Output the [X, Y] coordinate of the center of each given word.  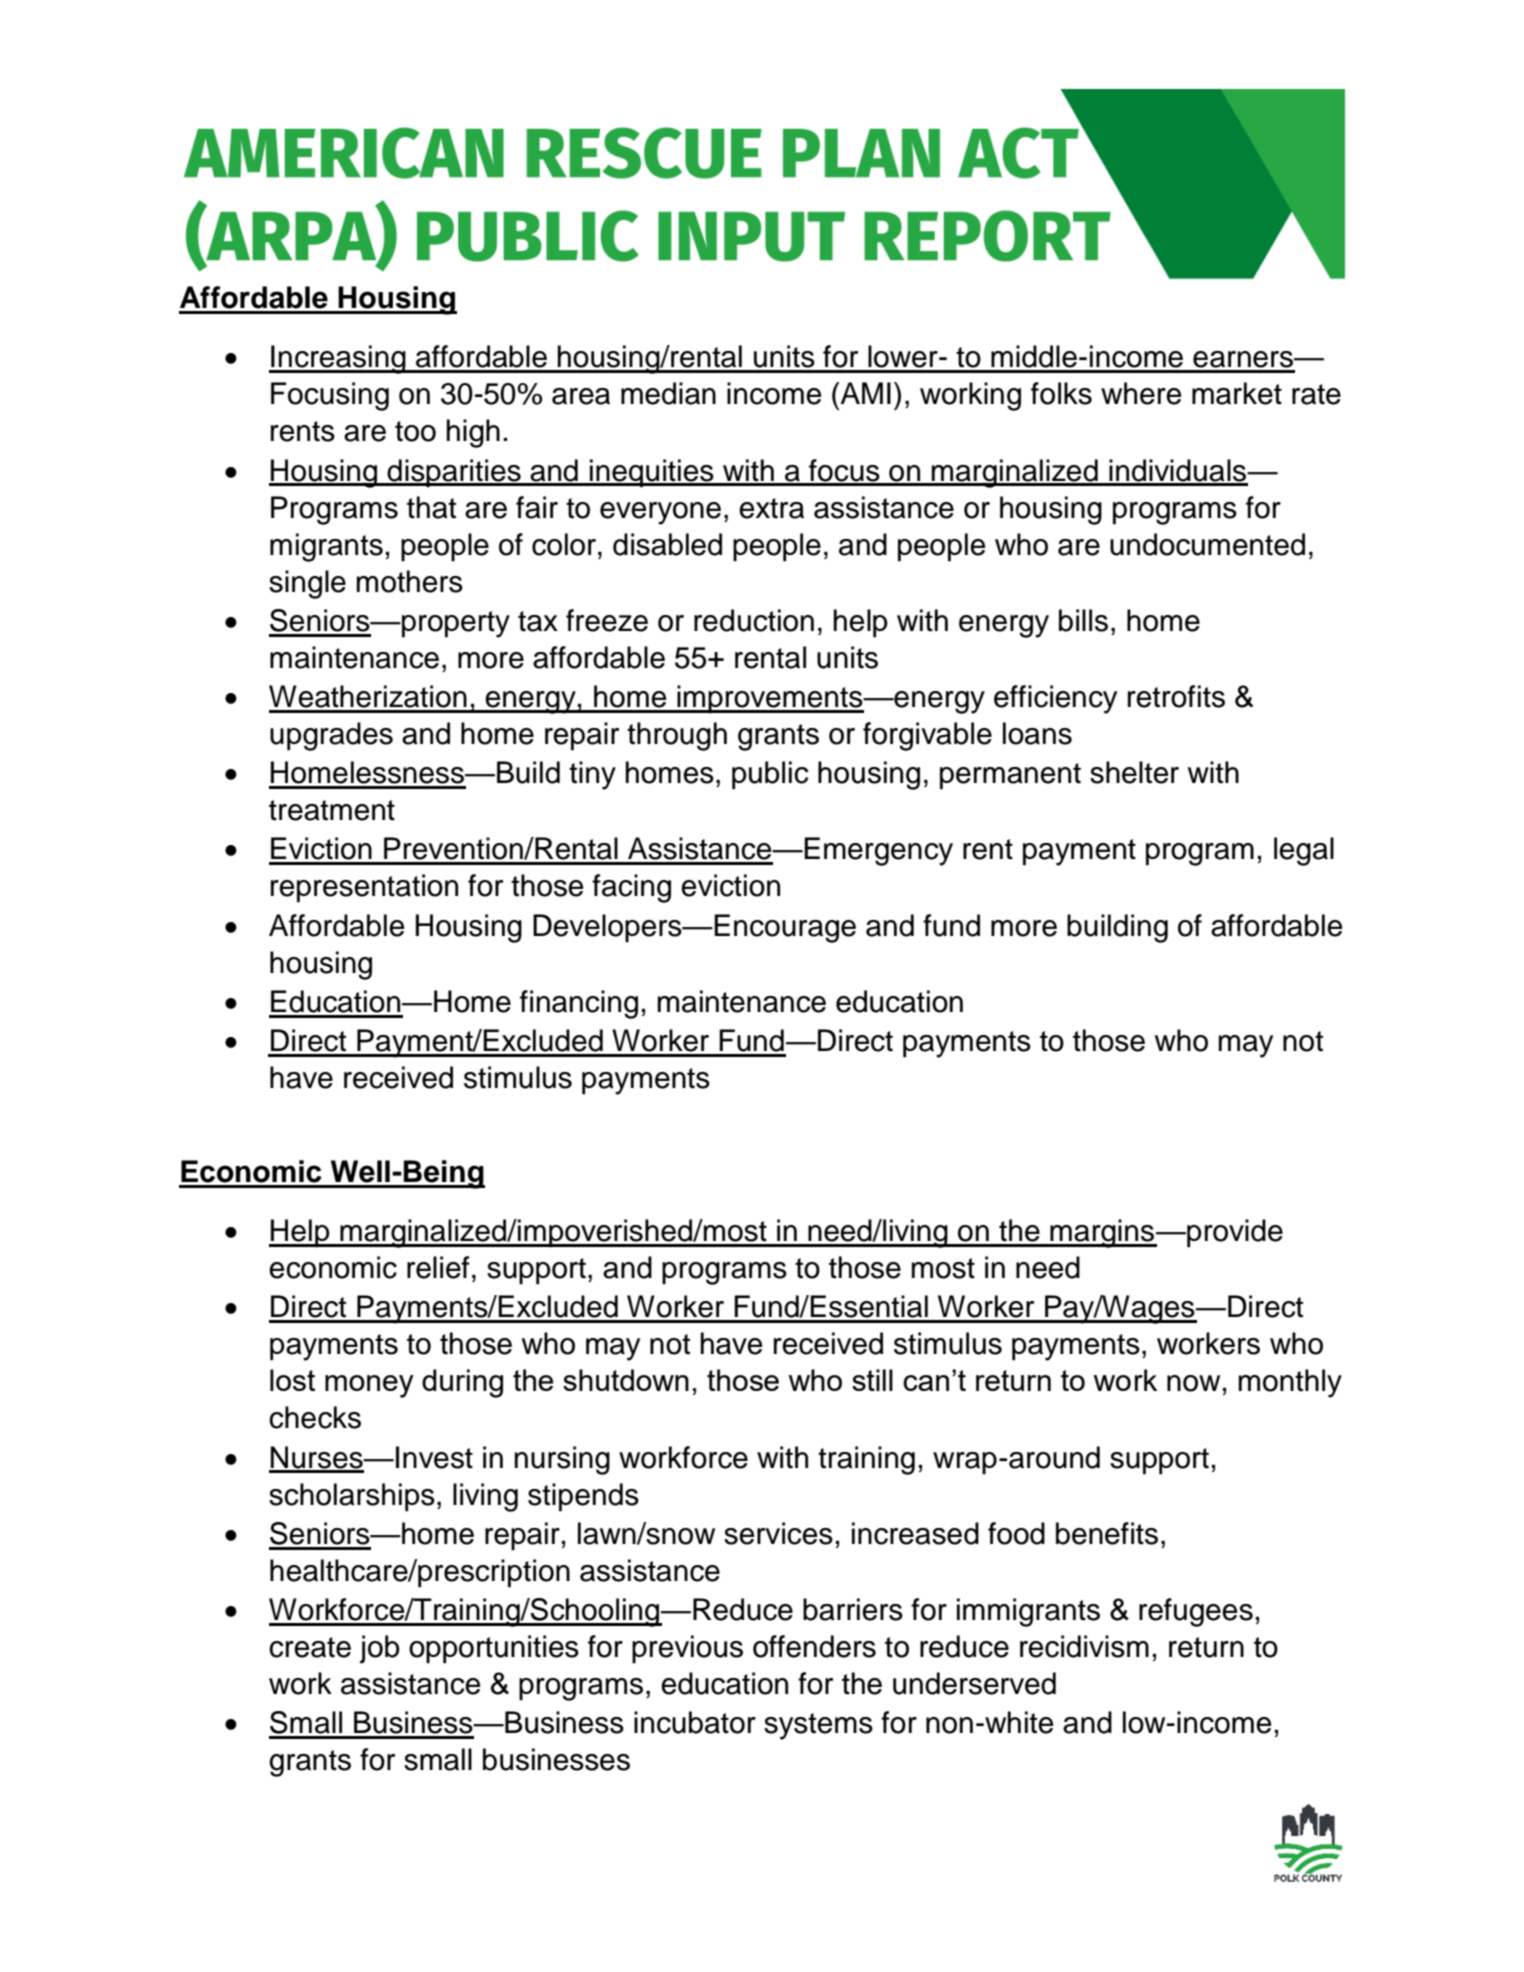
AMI [864, 393]
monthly [1290, 1383]
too [415, 431]
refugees [1196, 1612]
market [1237, 393]
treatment [332, 810]
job [380, 1649]
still [872, 1380]
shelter [1134, 772]
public [770, 775]
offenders [814, 1646]
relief [438, 1267]
